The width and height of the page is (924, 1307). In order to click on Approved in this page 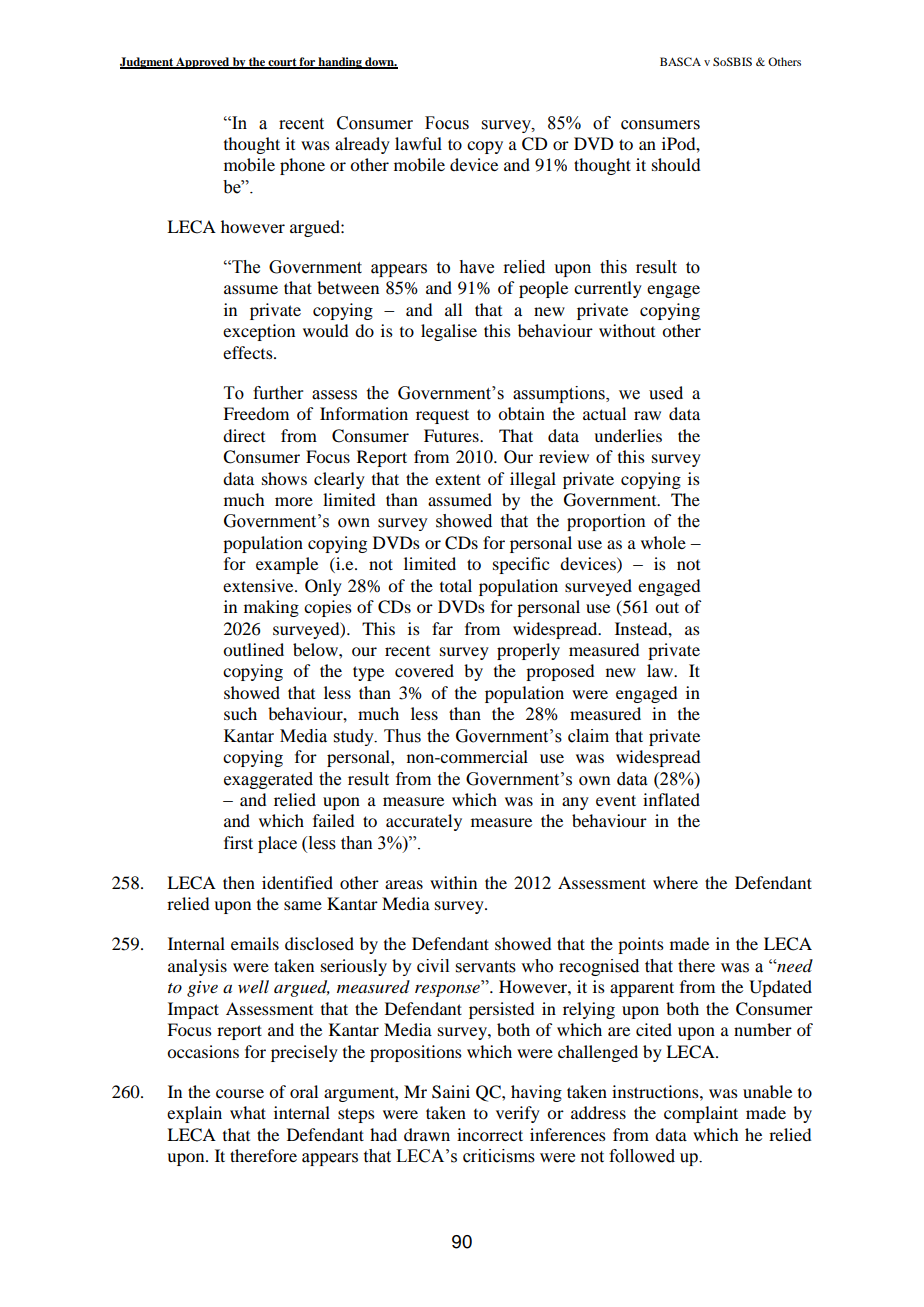, I will do `click(203, 63)`.
